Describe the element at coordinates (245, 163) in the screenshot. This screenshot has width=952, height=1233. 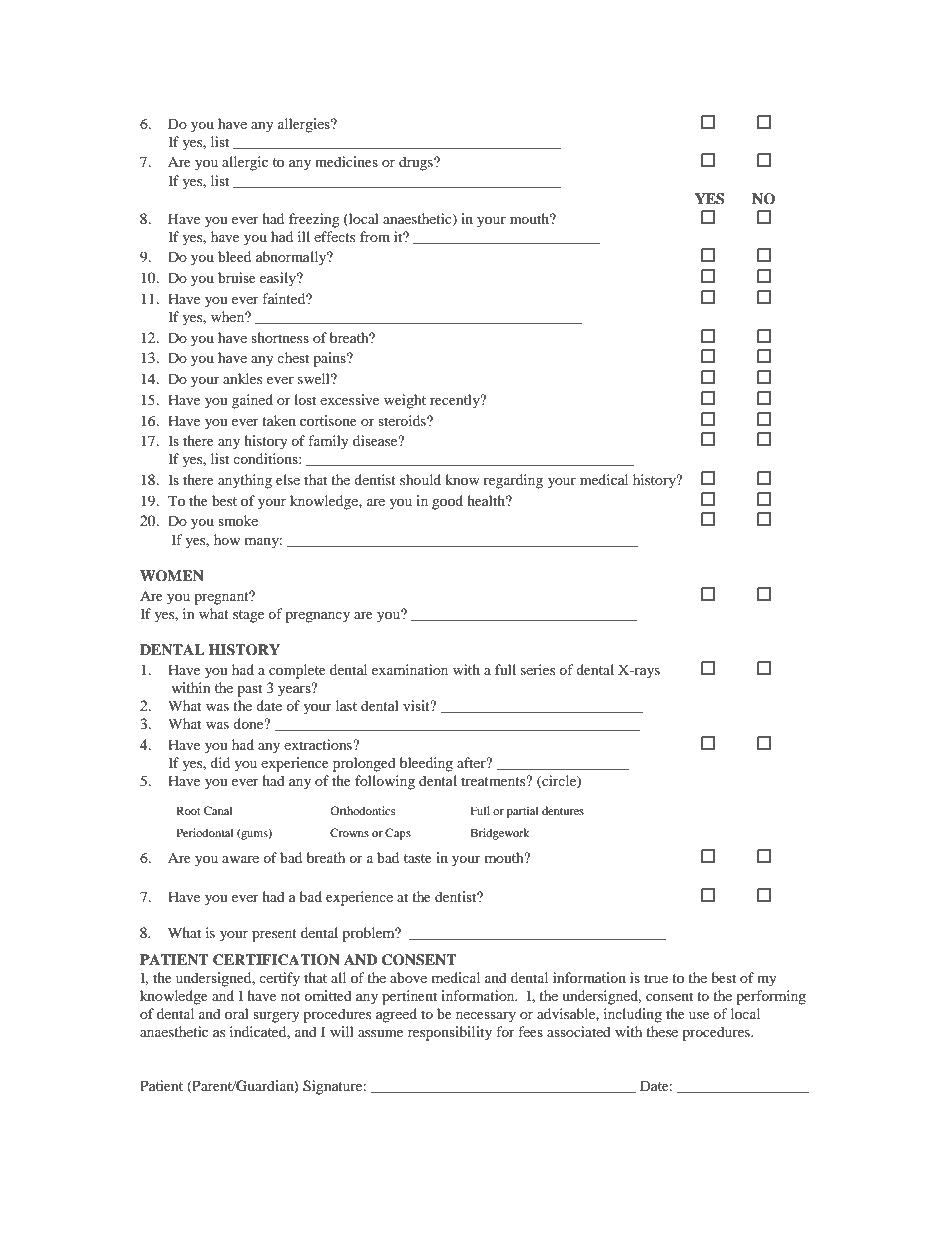
I see `allergic` at that location.
